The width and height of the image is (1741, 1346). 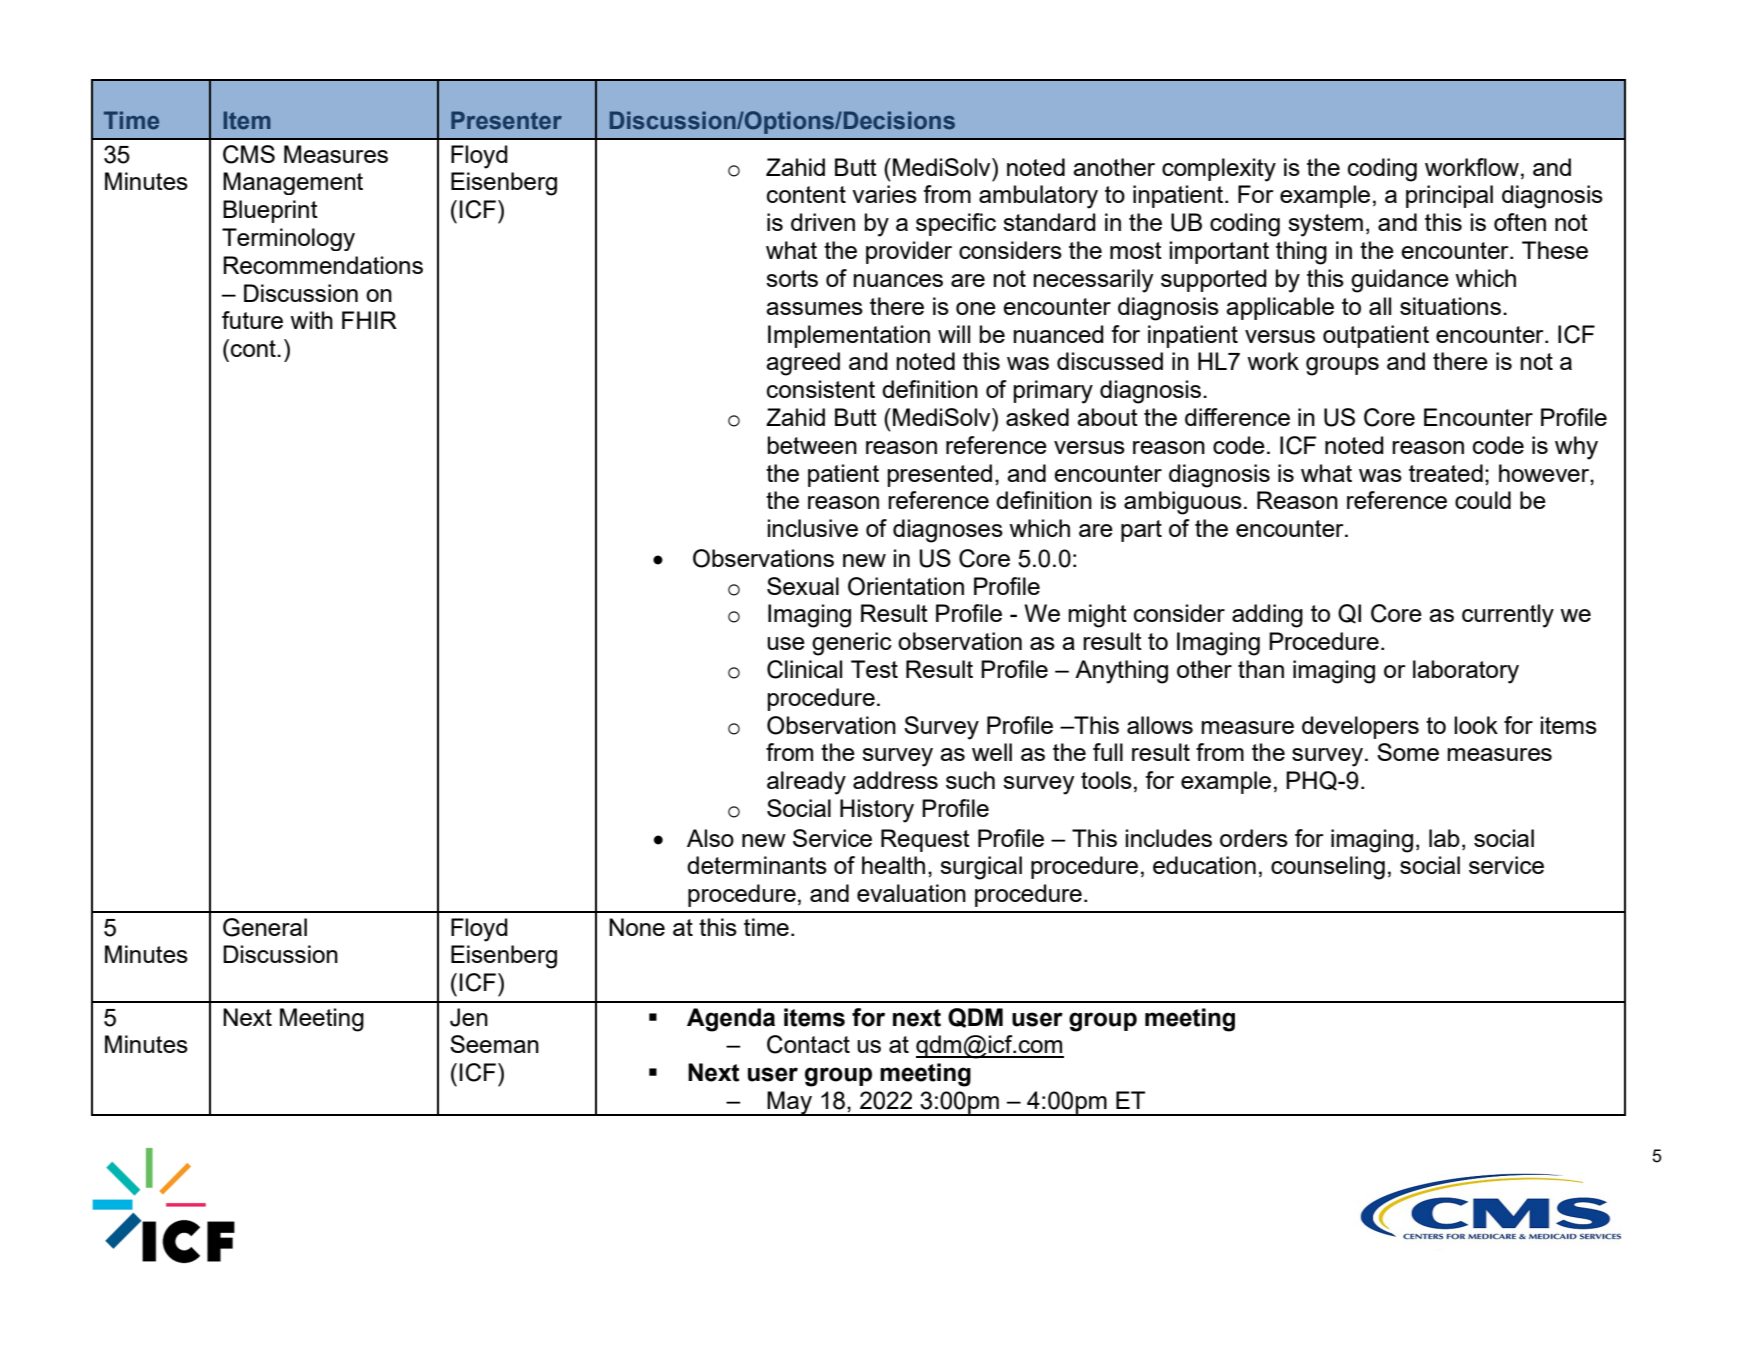 What do you see at coordinates (1446, 473) in the image?
I see `treated` at bounding box center [1446, 473].
